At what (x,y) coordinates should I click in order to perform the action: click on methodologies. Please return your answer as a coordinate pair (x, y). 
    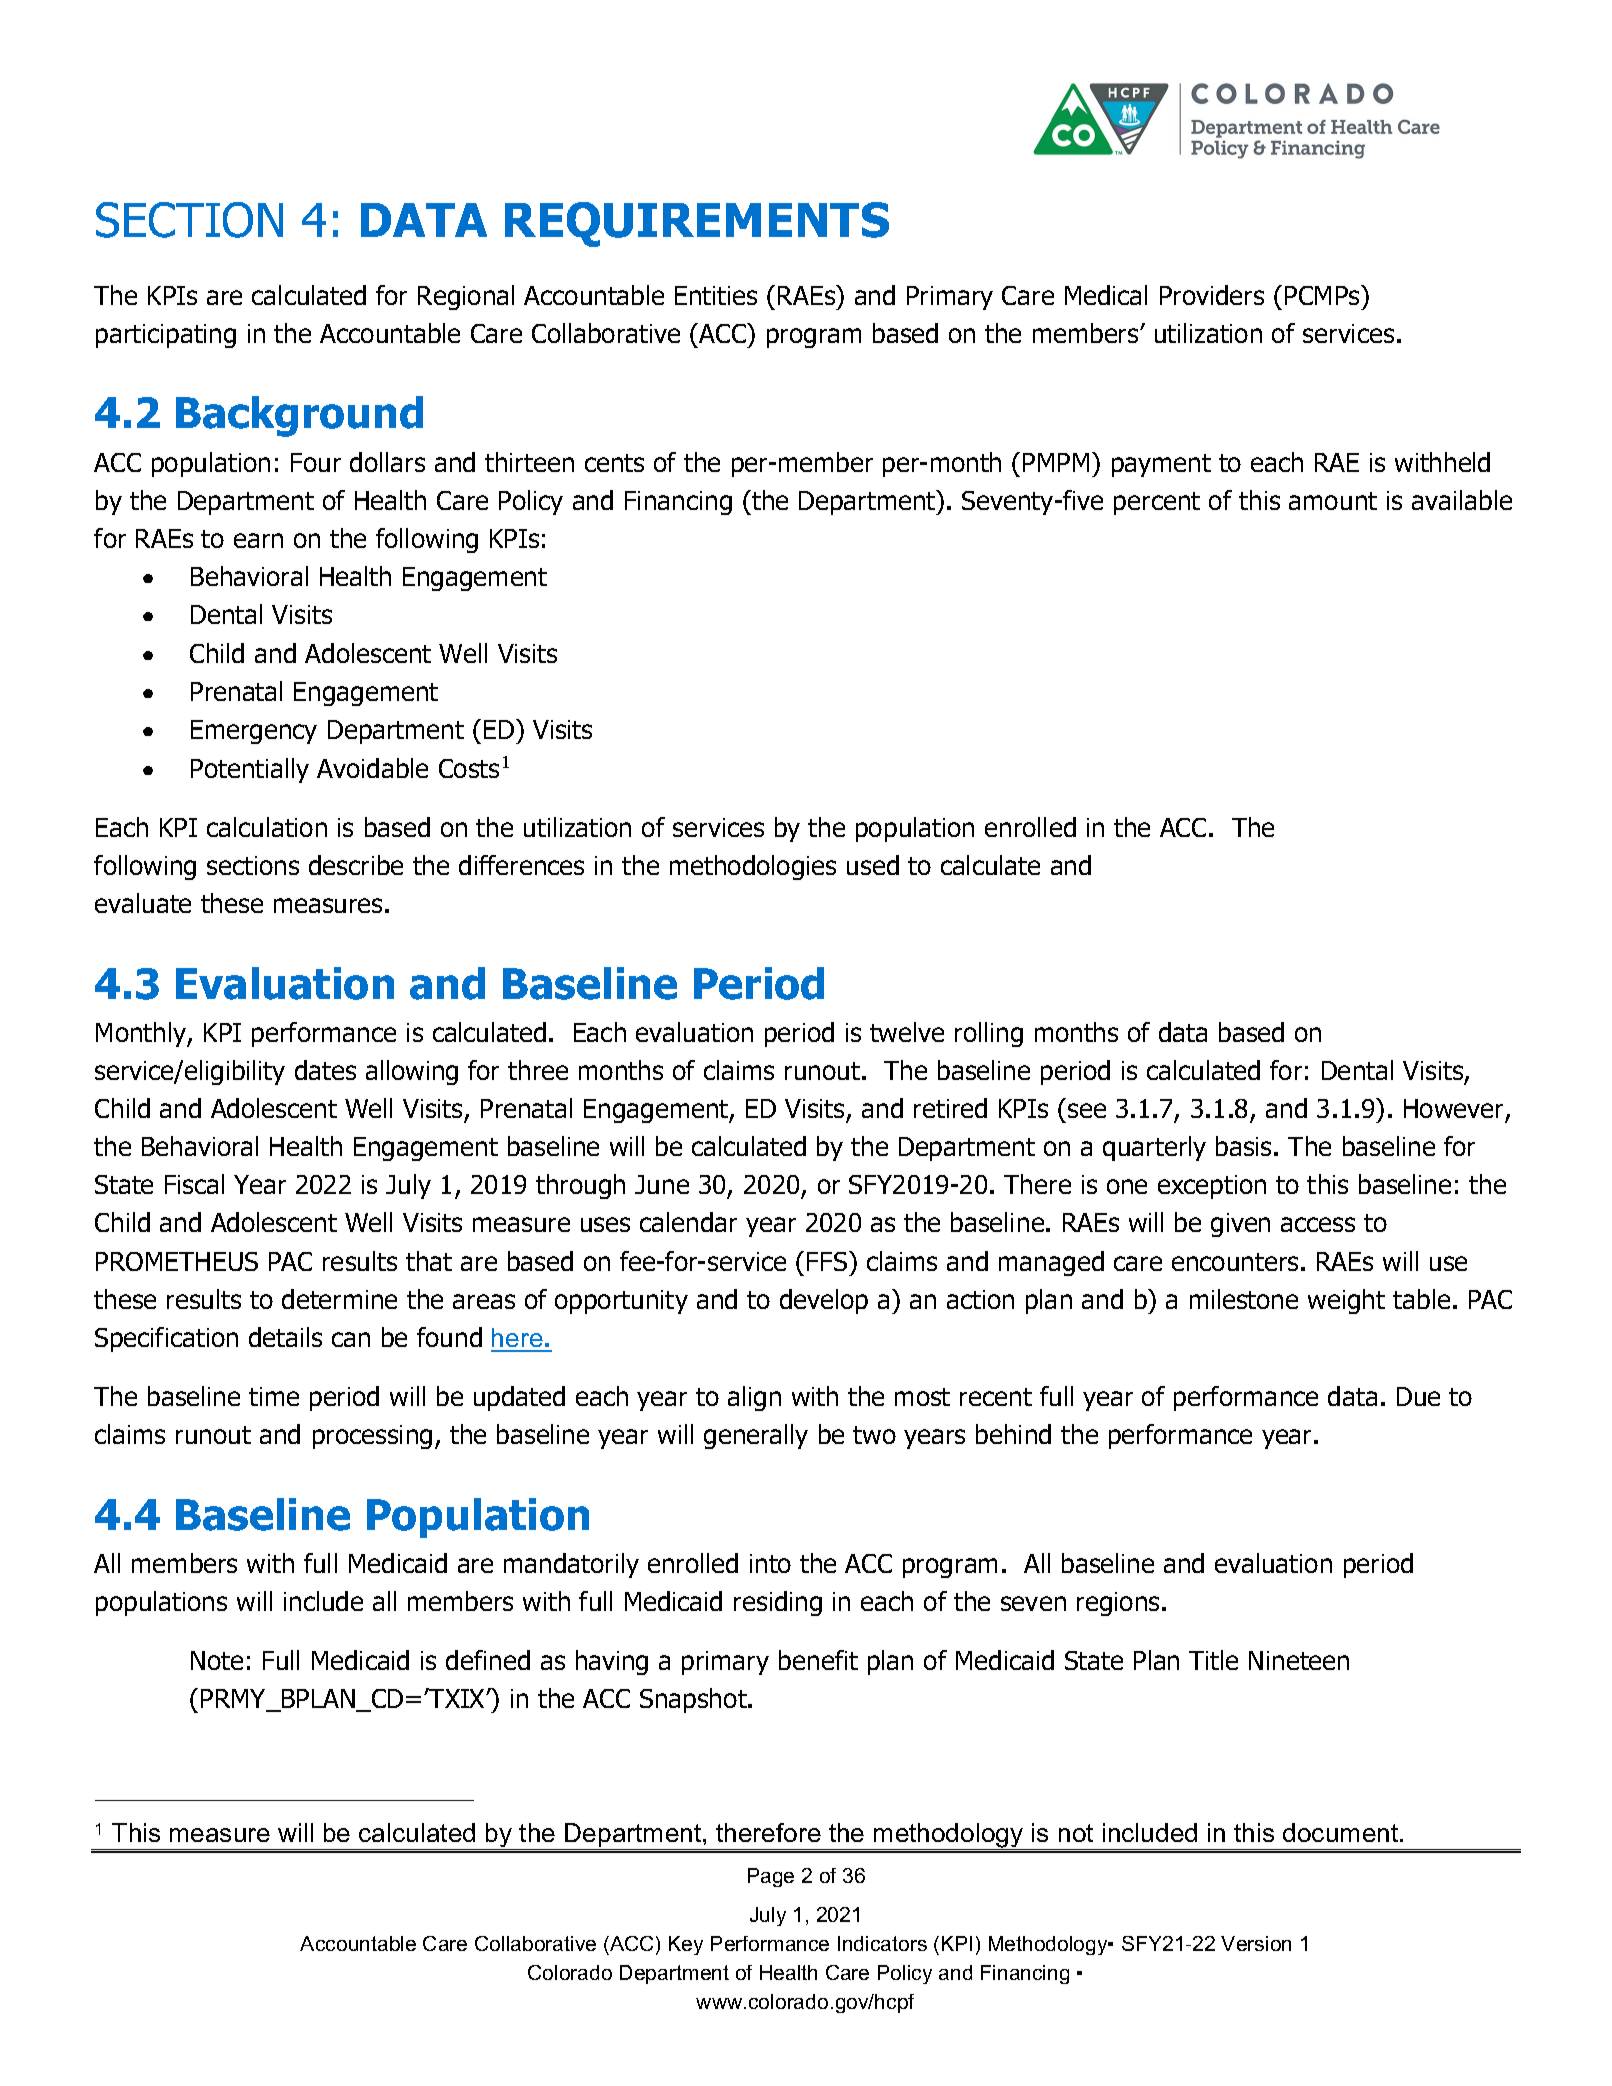
    Looking at the image, I should click on (753, 867).
